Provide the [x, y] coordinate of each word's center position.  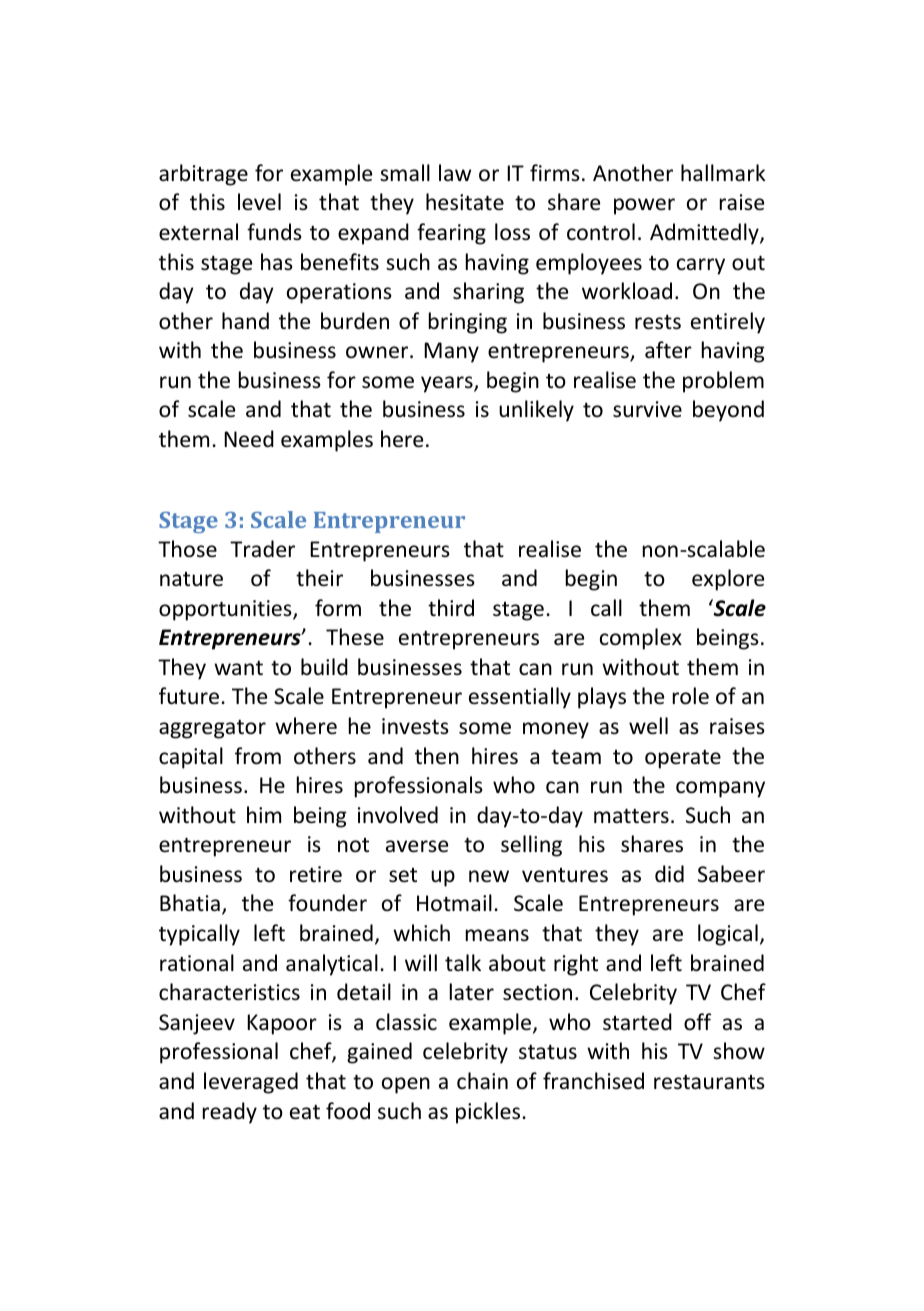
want [238, 668]
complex [641, 639]
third [451, 608]
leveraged [251, 1083]
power [644, 206]
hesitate [465, 202]
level [259, 201]
